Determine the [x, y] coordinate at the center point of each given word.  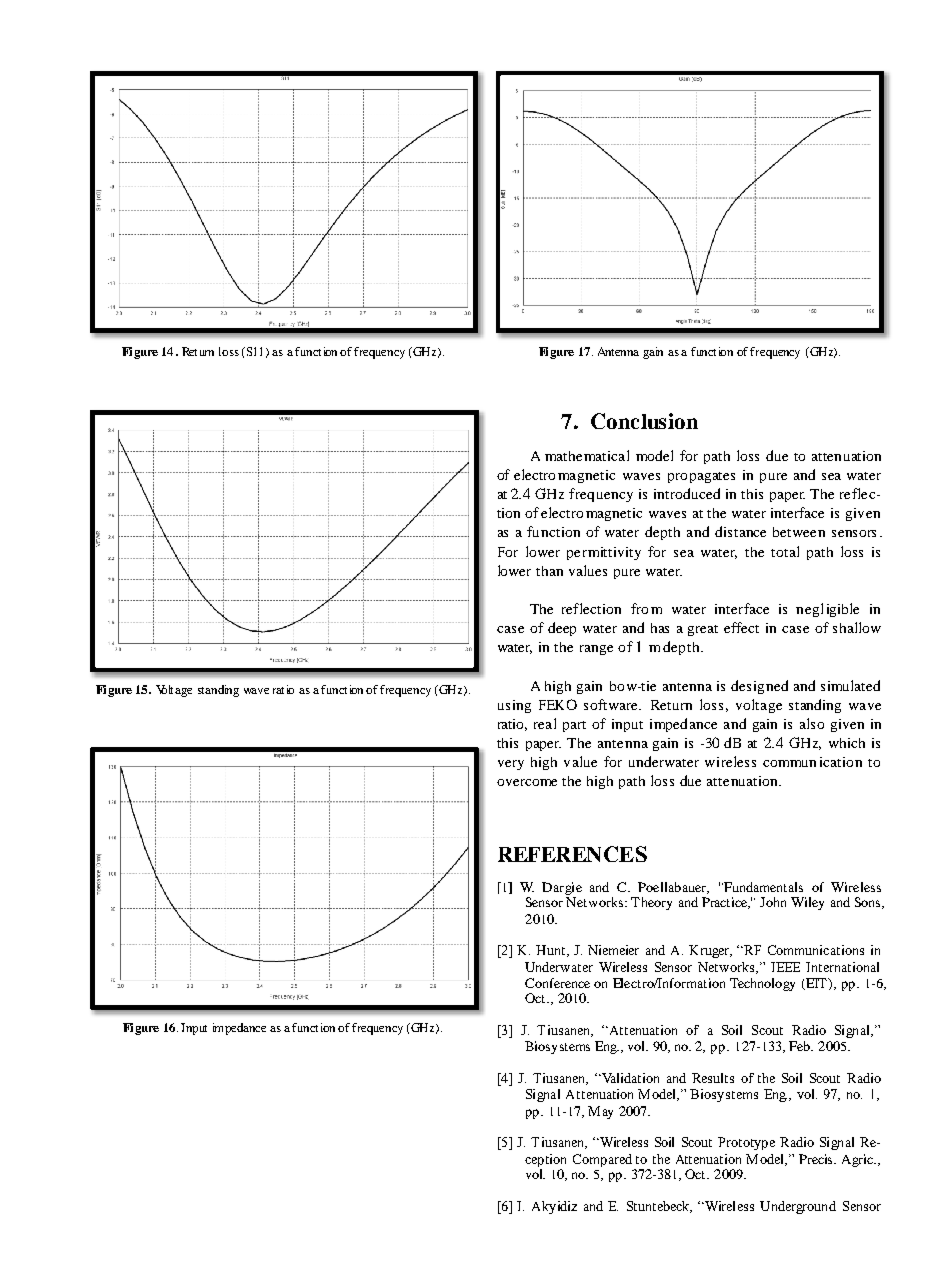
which [847, 743]
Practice [726, 903]
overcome [527, 782]
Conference [557, 983]
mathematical [587, 455]
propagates [701, 477]
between [799, 532]
